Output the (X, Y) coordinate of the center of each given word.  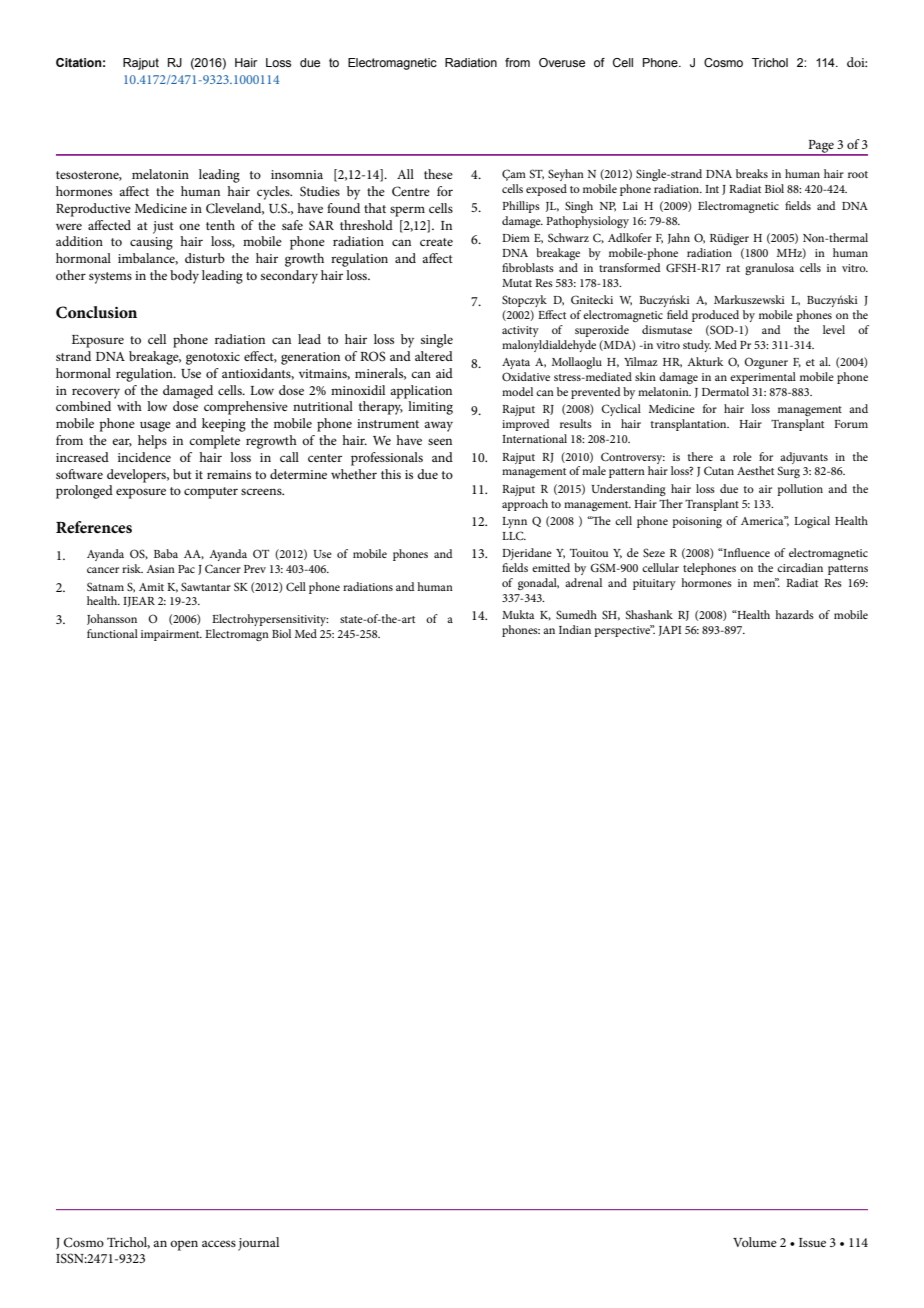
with (129, 406)
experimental (763, 378)
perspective (623, 631)
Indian (575, 629)
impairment (171, 635)
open (184, 1245)
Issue (812, 1242)
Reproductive (93, 210)
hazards (794, 614)
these (438, 174)
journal (258, 1244)
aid (444, 373)
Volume (755, 1242)
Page (821, 147)
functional (112, 633)
